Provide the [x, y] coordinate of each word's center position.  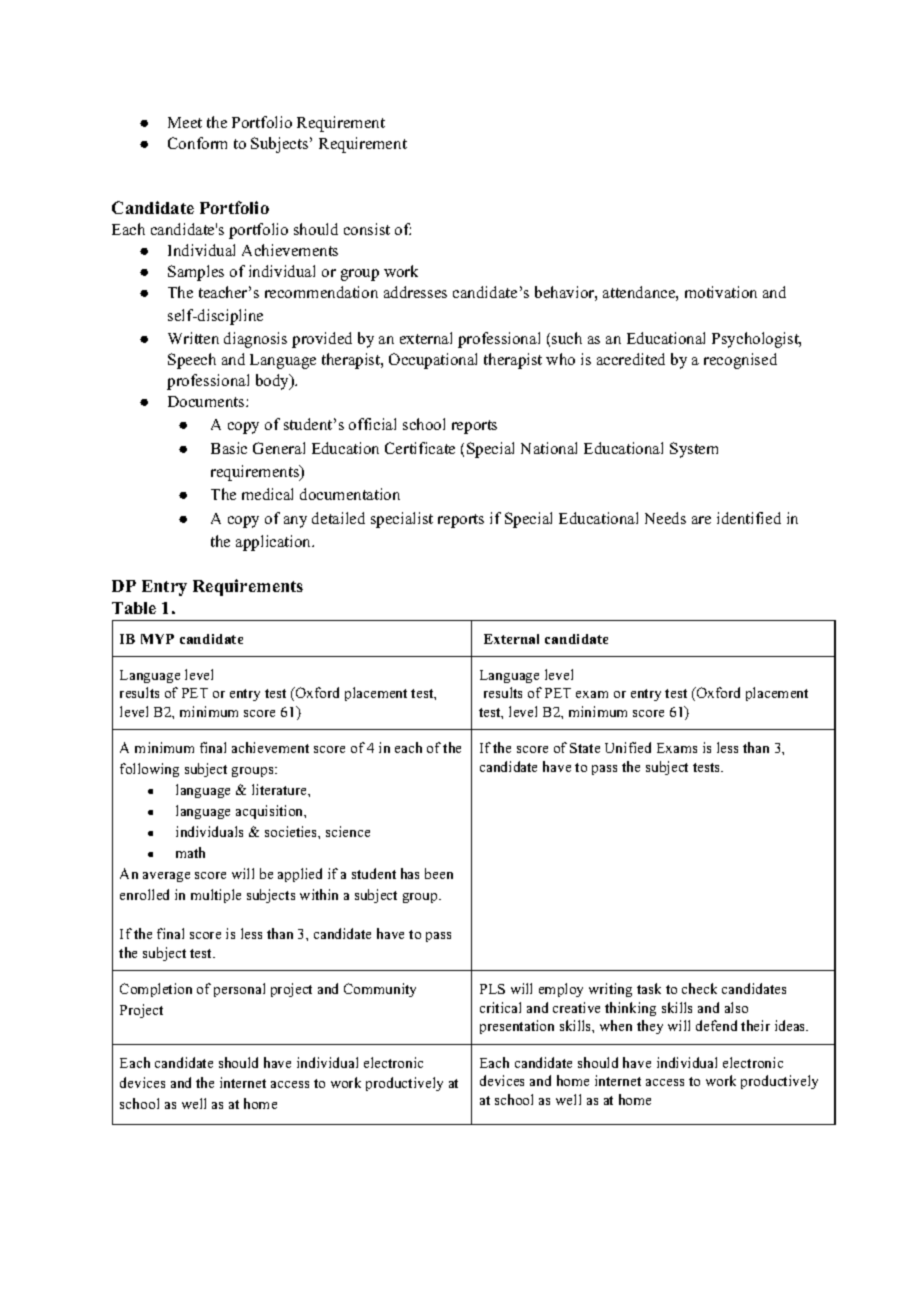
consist [367, 229]
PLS [492, 989]
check [699, 988]
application [275, 543]
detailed [338, 518]
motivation [721, 292]
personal [239, 990]
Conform [197, 143]
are [701, 520]
